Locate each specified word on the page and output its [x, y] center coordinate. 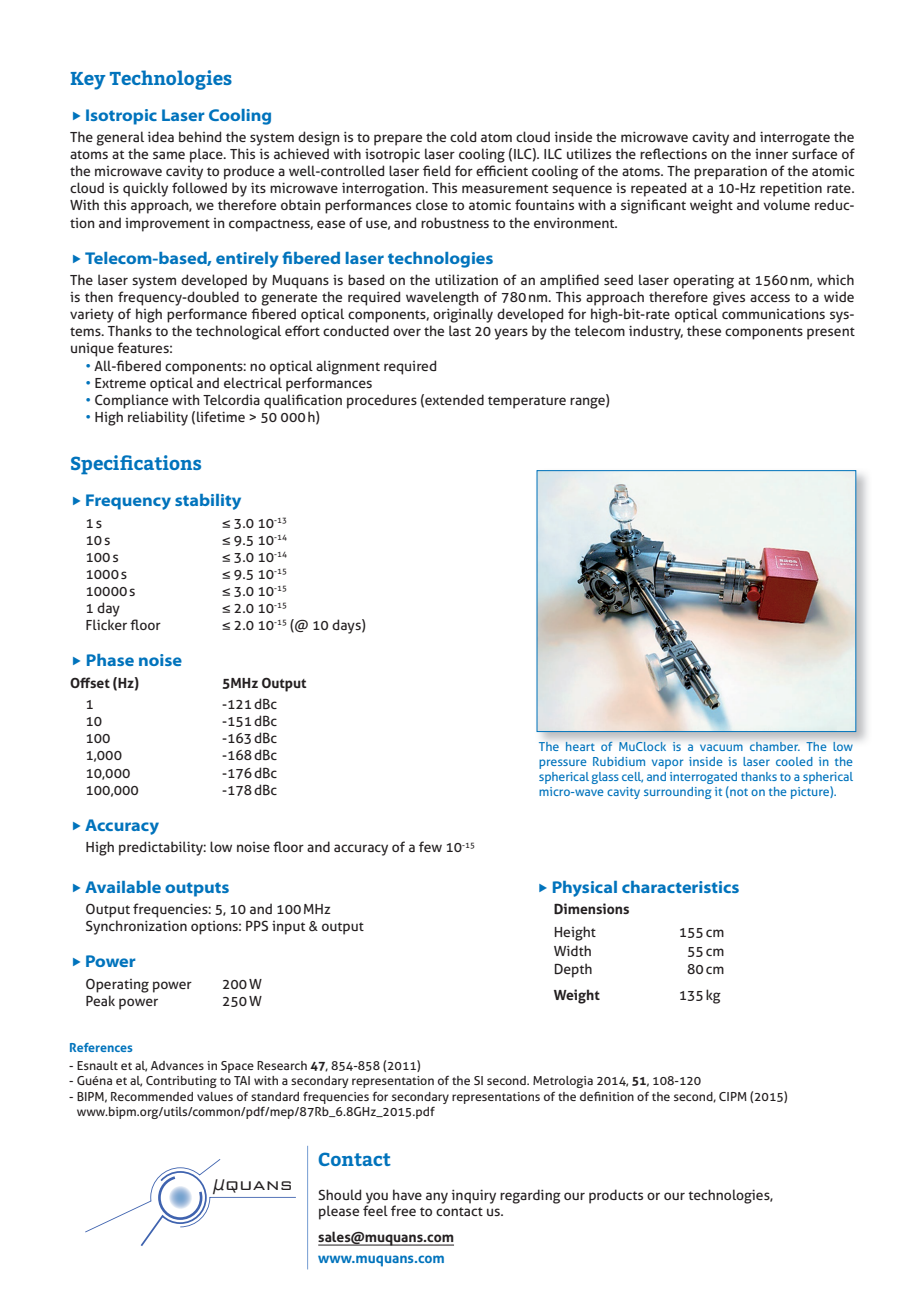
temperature [527, 402]
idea [161, 136]
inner [771, 154]
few [430, 846]
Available [123, 887]
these [704, 330]
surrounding [677, 793]
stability [208, 502]
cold [463, 136]
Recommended [152, 1096]
